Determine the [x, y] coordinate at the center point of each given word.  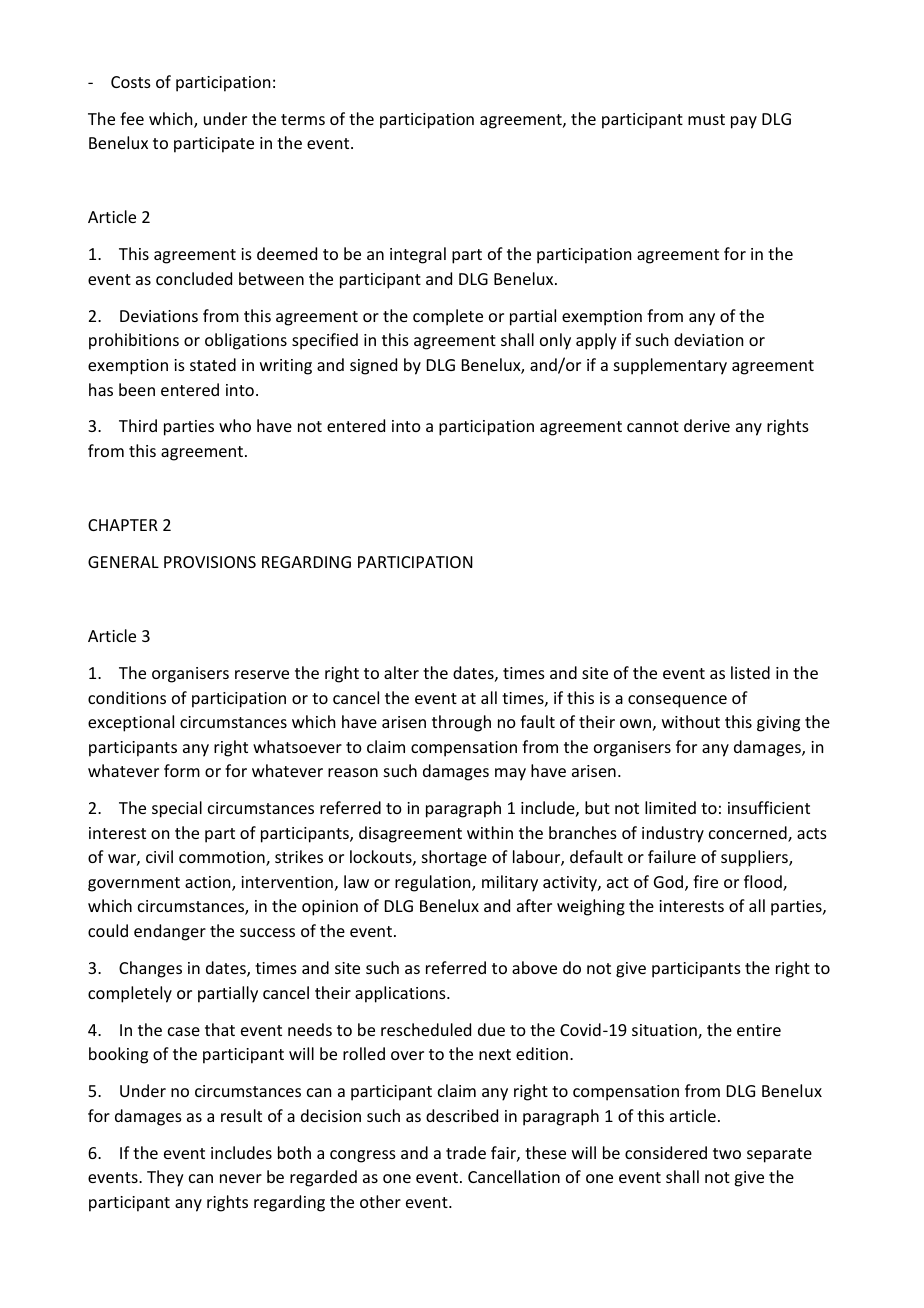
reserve [262, 674]
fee [132, 118]
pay [744, 122]
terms [303, 119]
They [165, 1178]
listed [750, 672]
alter [401, 672]
